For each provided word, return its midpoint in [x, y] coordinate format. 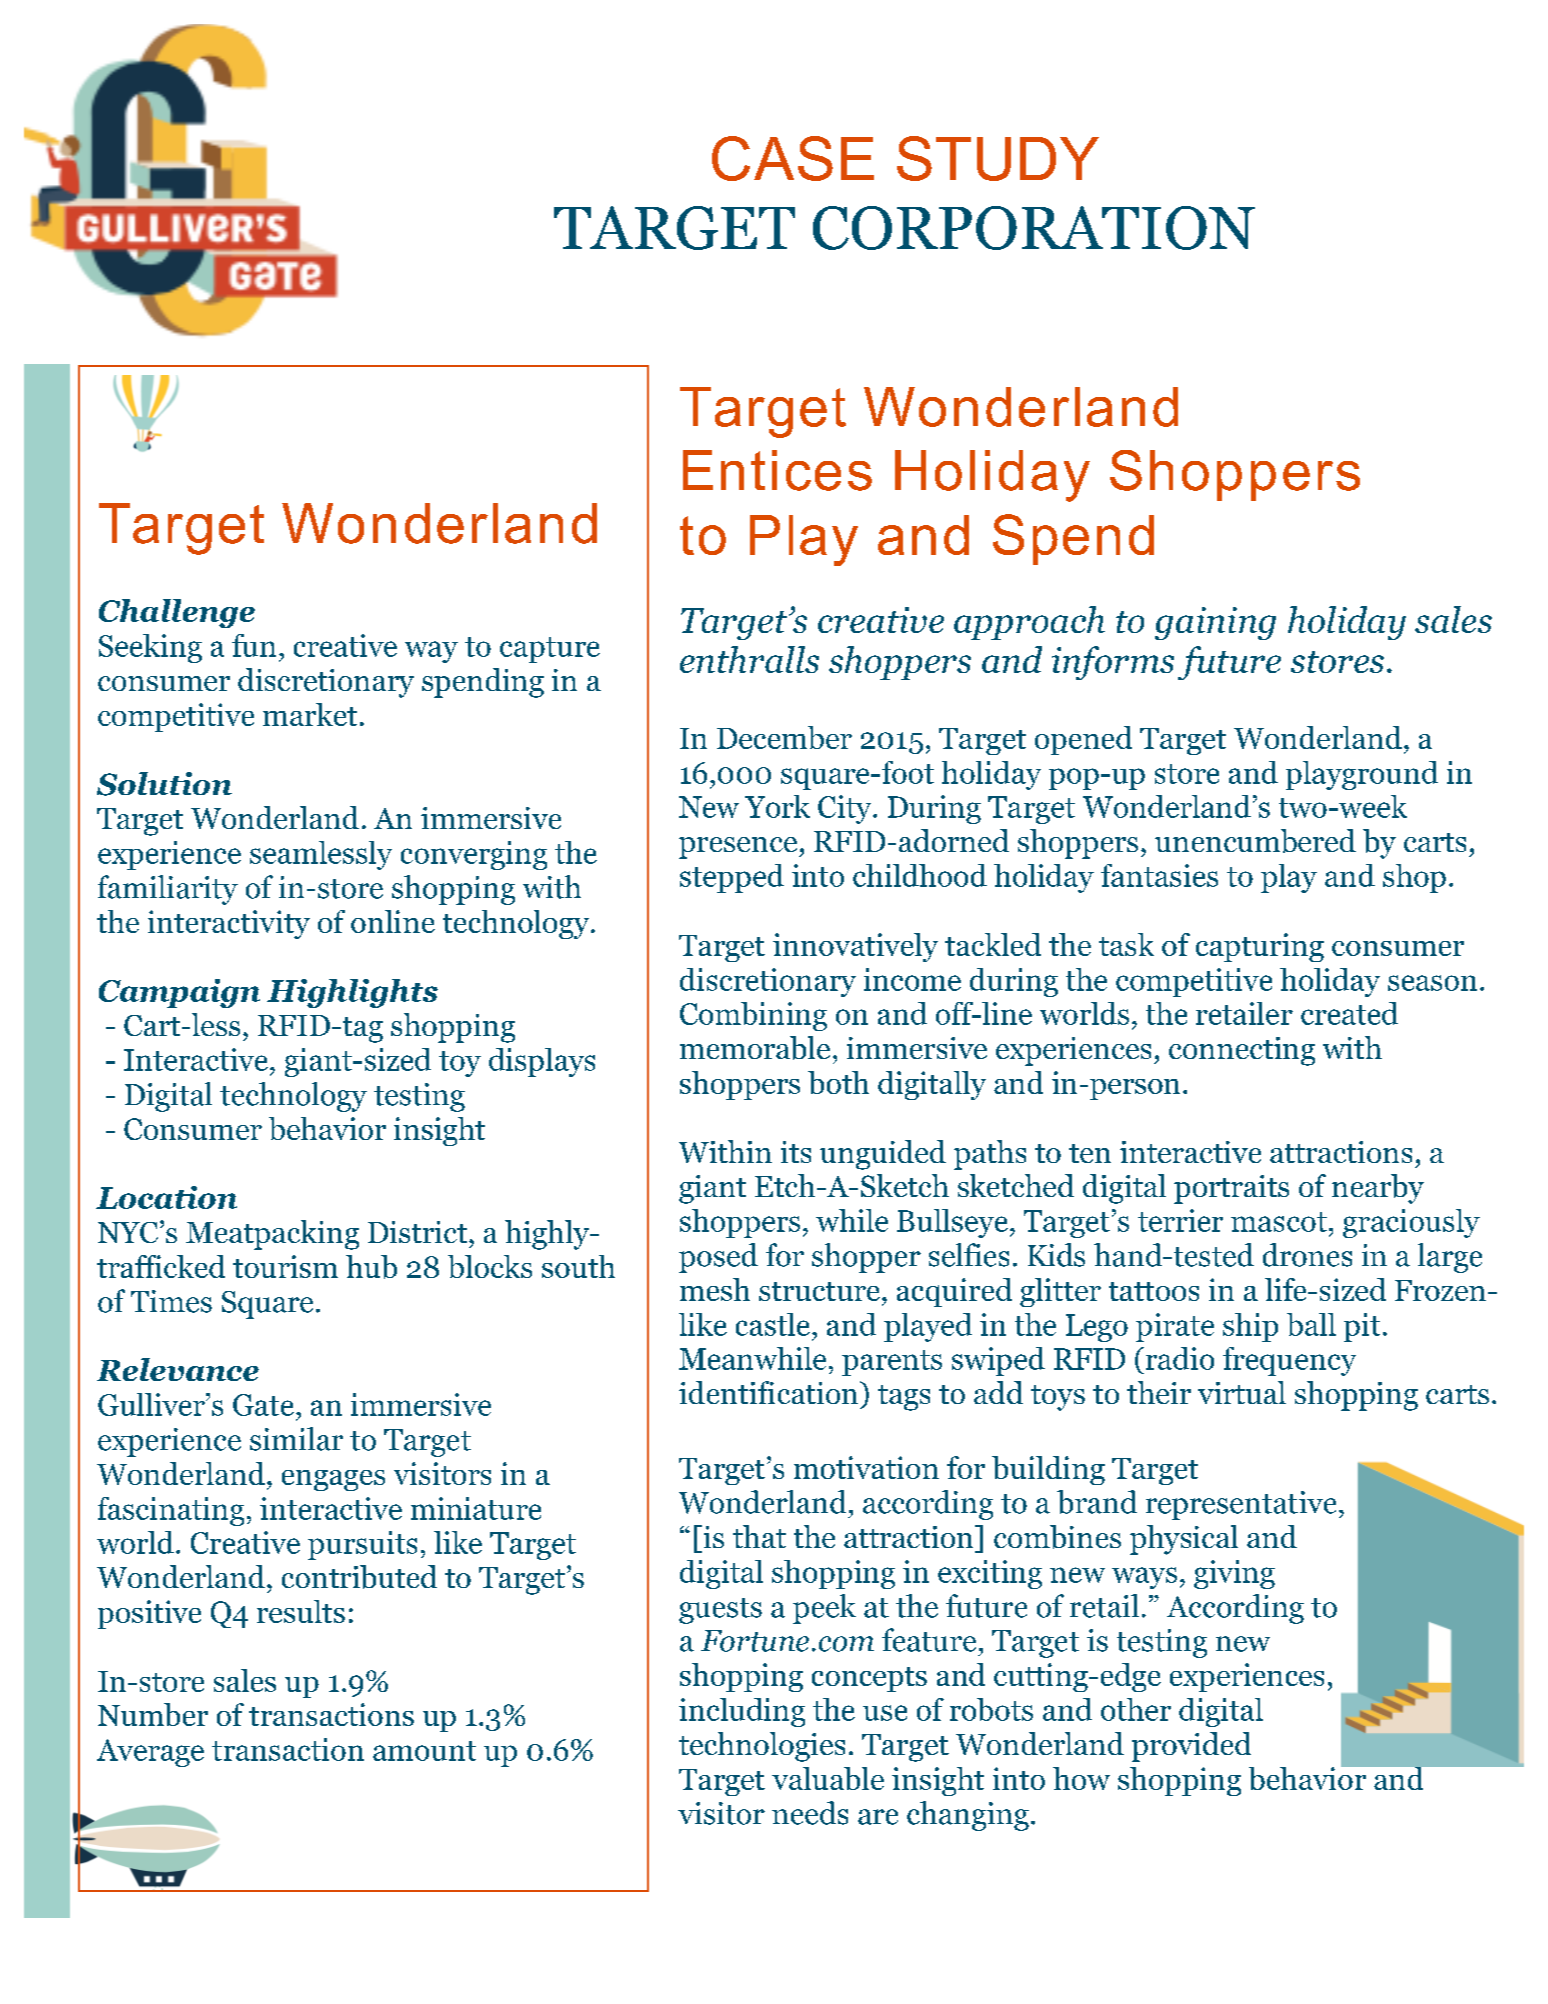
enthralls [749, 659]
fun [254, 645]
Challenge [177, 613]
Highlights [352, 993]
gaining [1215, 623]
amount [424, 1751]
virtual [1242, 1392]
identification [768, 1392]
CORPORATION [1034, 228]
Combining [753, 1016]
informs [1113, 663]
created [1349, 1013]
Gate [263, 1405]
